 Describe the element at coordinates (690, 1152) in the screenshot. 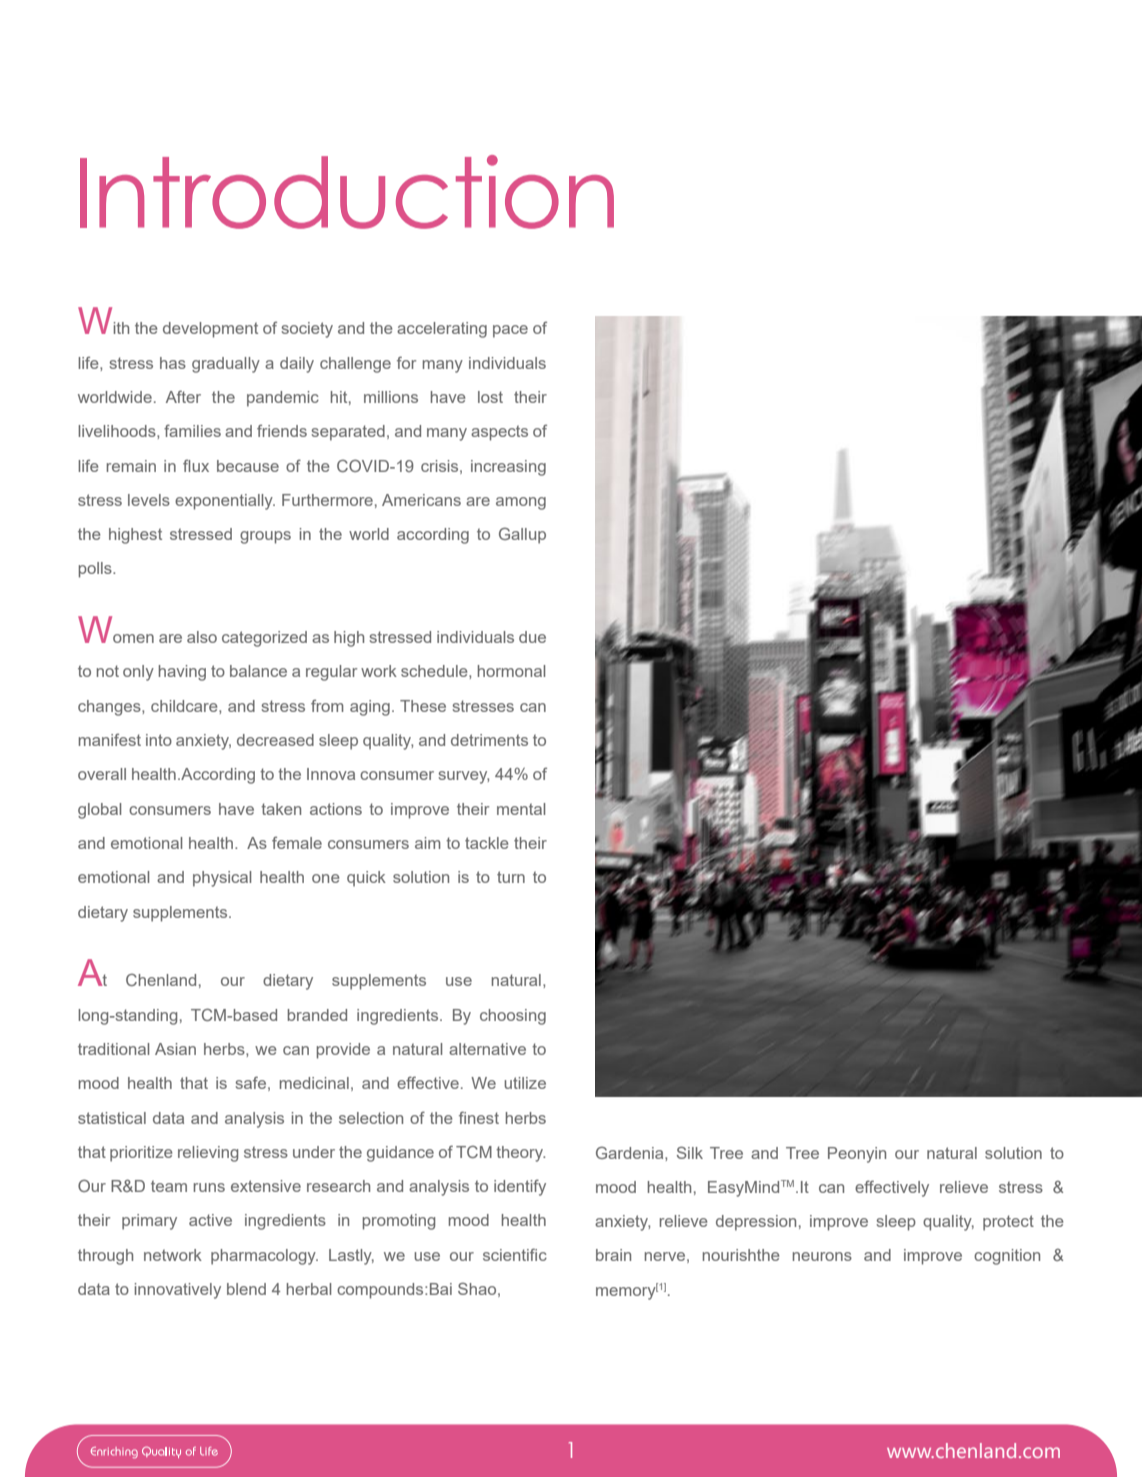

I see `Silk` at that location.
